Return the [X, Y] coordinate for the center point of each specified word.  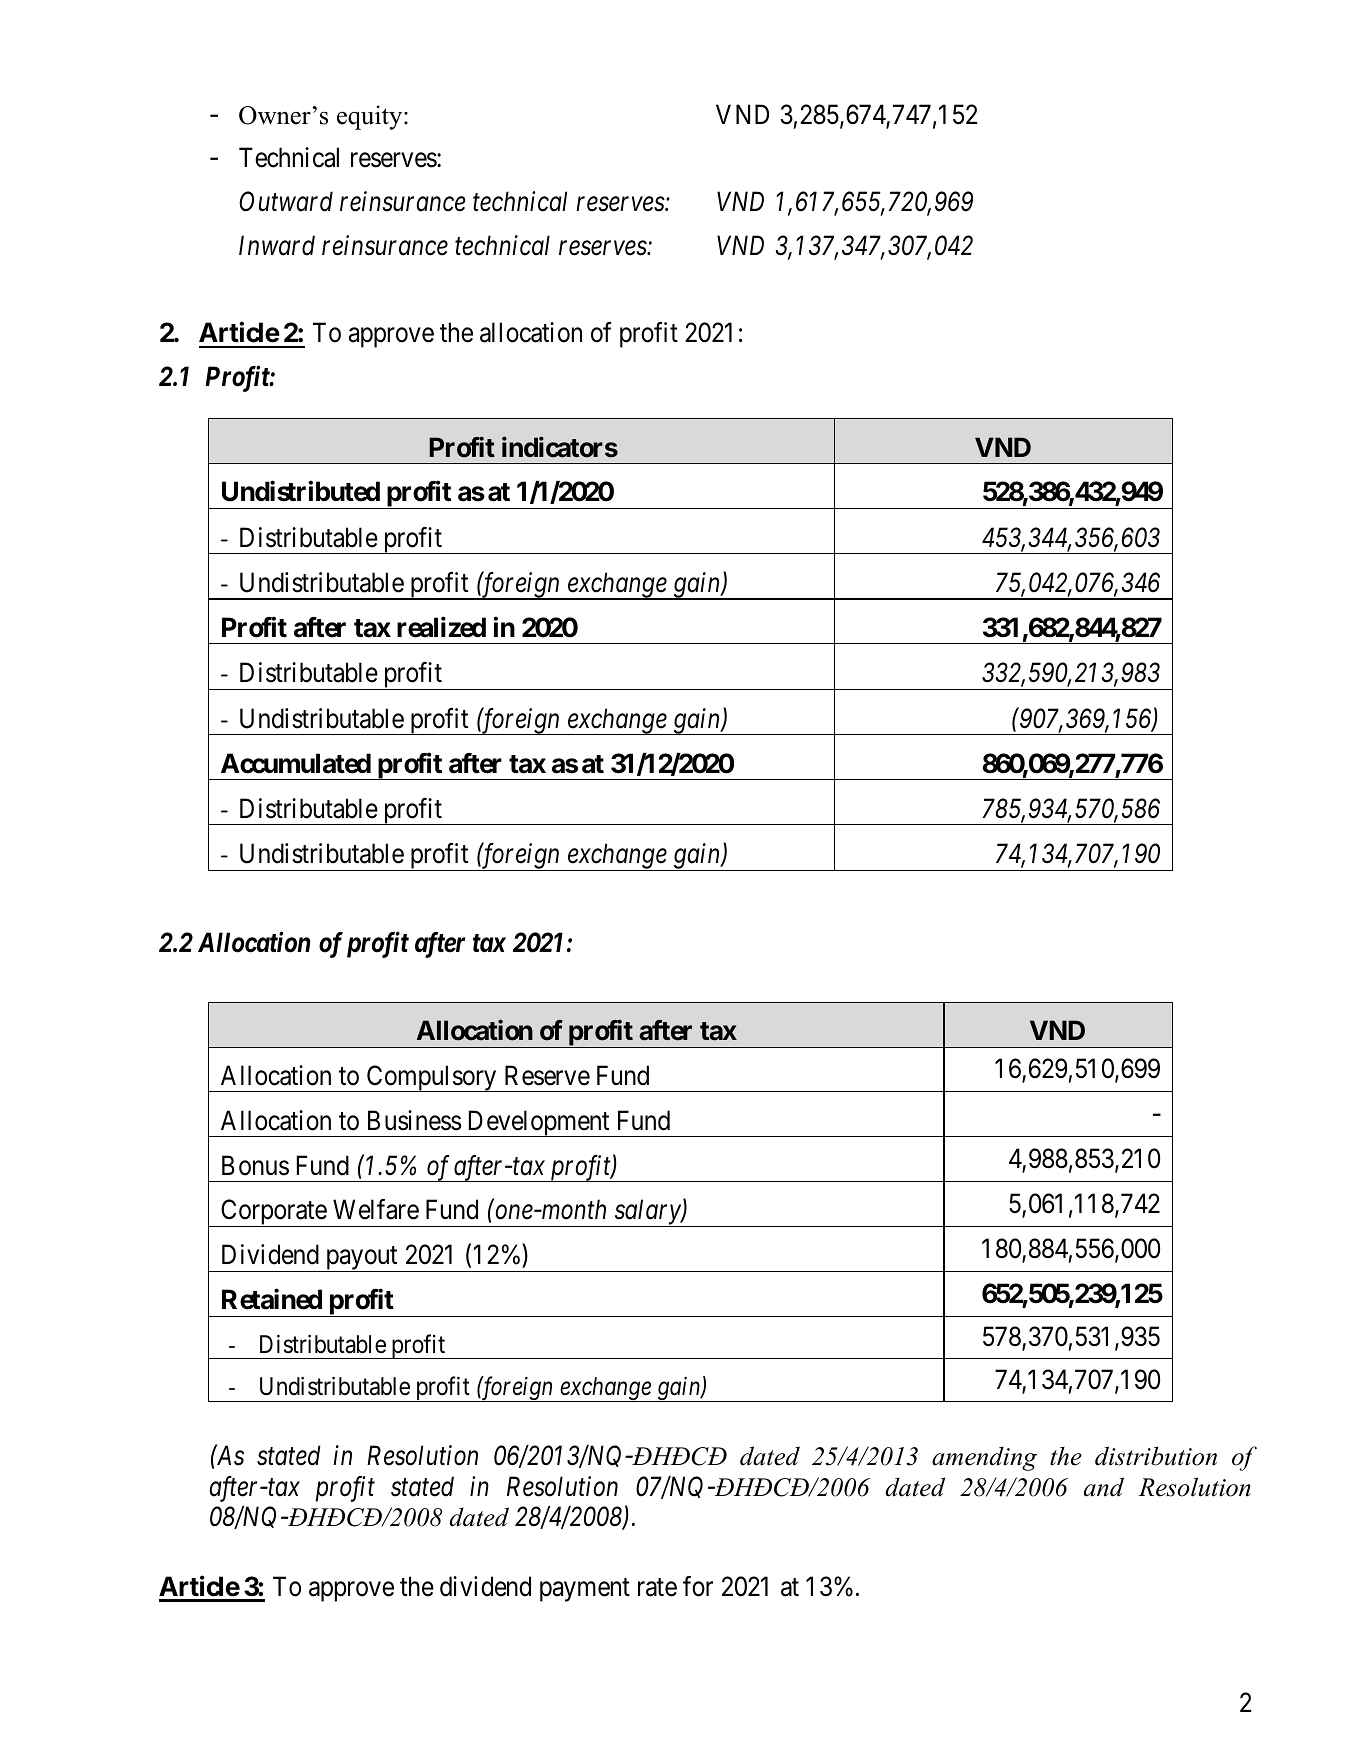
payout [361, 1259]
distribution [1156, 1456]
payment [585, 1590]
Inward [277, 245]
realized [441, 627]
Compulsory [431, 1078]
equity [371, 117]
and [1104, 1487]
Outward [286, 201]
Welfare [376, 1209]
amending [984, 1458]
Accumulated [296, 763]
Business [414, 1120]
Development [538, 1123]
